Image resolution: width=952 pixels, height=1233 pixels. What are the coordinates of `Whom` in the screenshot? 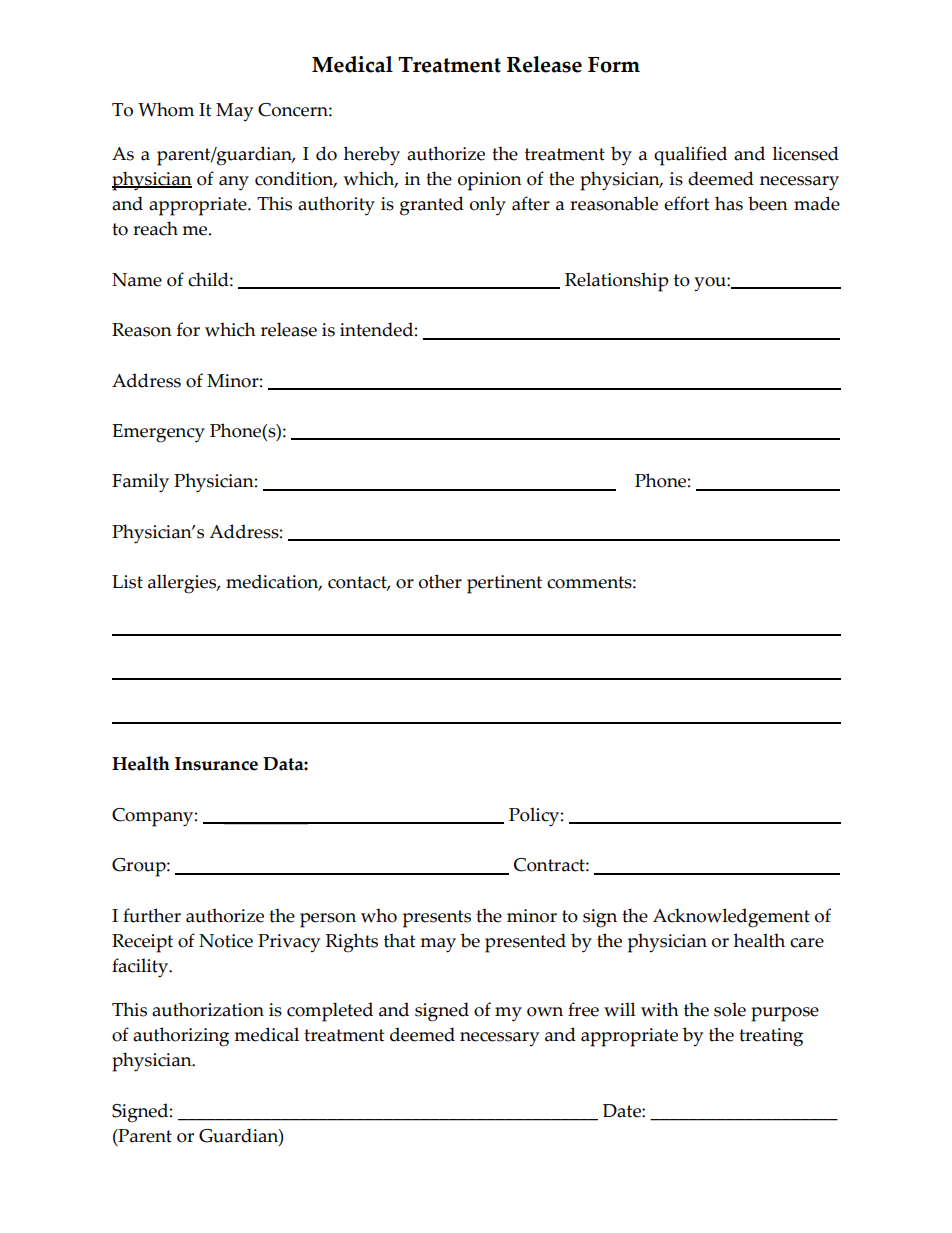 It's located at (166, 109).
